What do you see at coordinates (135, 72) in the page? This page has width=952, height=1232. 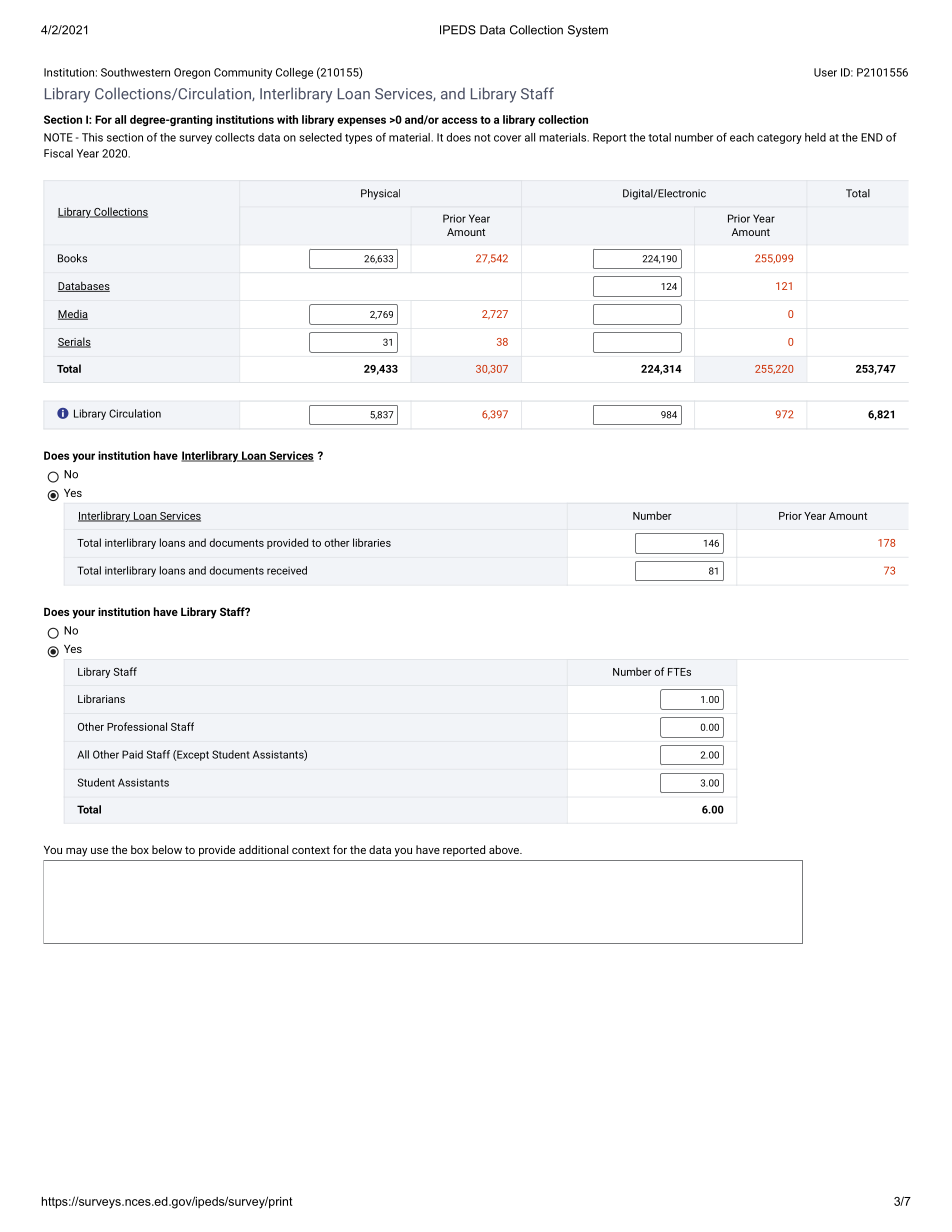 I see `Southwestern` at bounding box center [135, 72].
